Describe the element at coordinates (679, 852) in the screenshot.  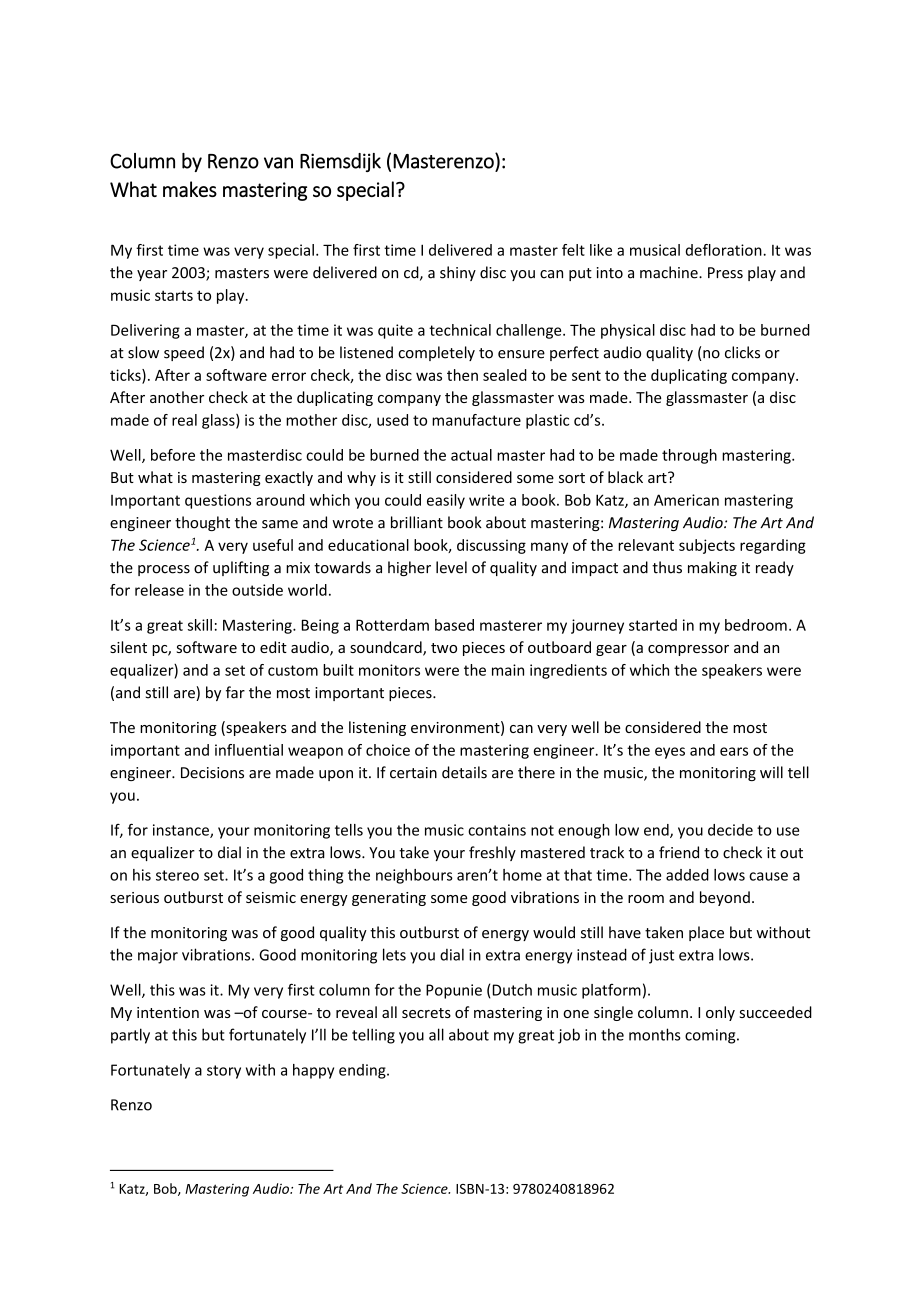
I see `friend` at that location.
